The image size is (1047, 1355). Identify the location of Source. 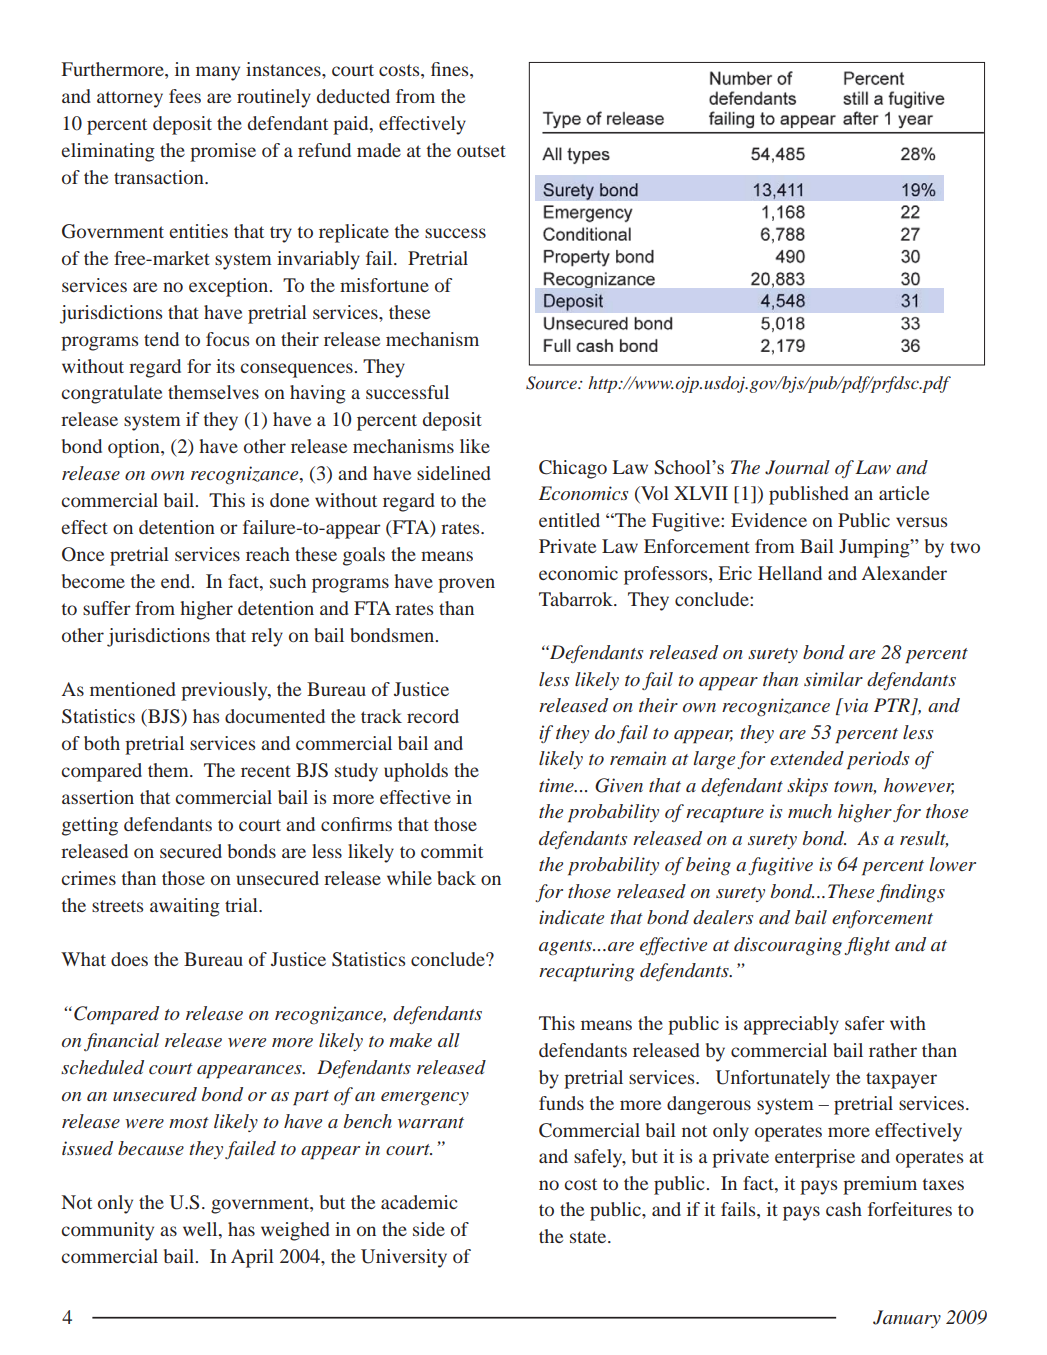
(552, 383).
